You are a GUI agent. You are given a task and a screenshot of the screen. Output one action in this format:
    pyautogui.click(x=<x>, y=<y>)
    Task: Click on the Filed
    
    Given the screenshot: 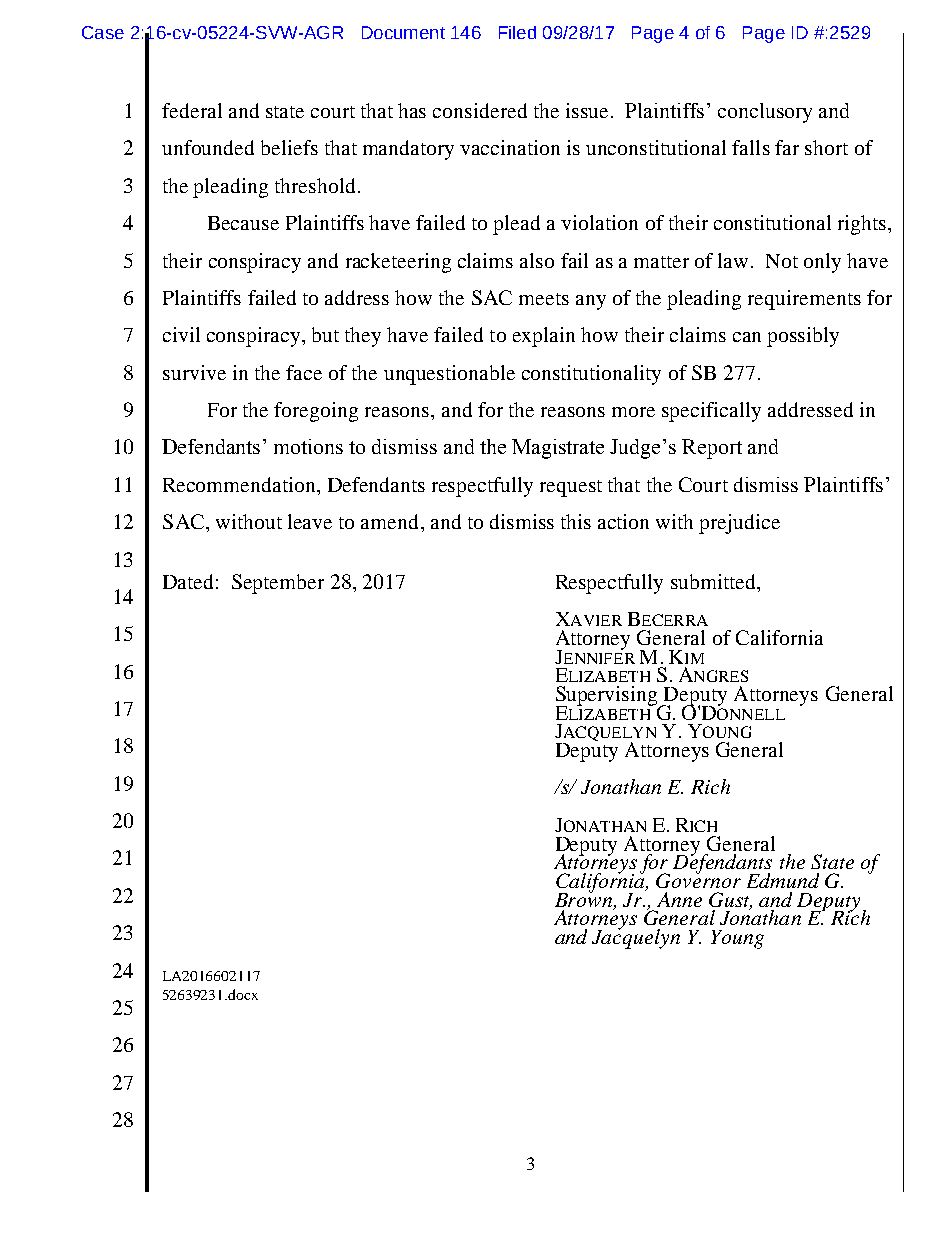 What is the action you would take?
    pyautogui.click(x=517, y=32)
